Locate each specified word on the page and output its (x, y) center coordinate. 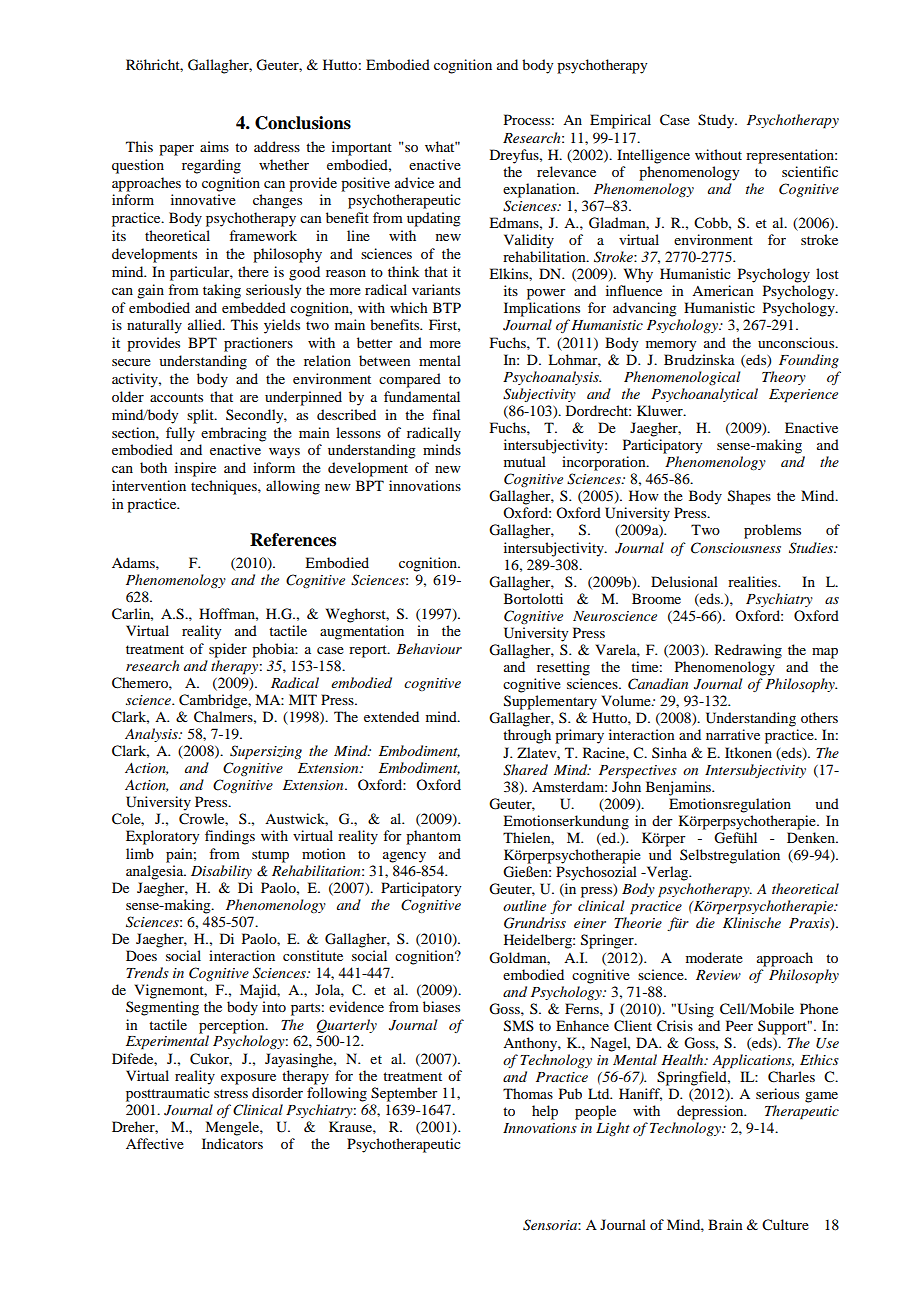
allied (206, 324)
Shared (525, 770)
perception (233, 1026)
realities (753, 581)
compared (410, 380)
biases (441, 1006)
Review (718, 975)
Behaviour (429, 648)
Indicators (232, 1143)
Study (717, 121)
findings (230, 837)
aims (214, 146)
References (293, 540)
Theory (784, 378)
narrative (733, 734)
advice (414, 182)
